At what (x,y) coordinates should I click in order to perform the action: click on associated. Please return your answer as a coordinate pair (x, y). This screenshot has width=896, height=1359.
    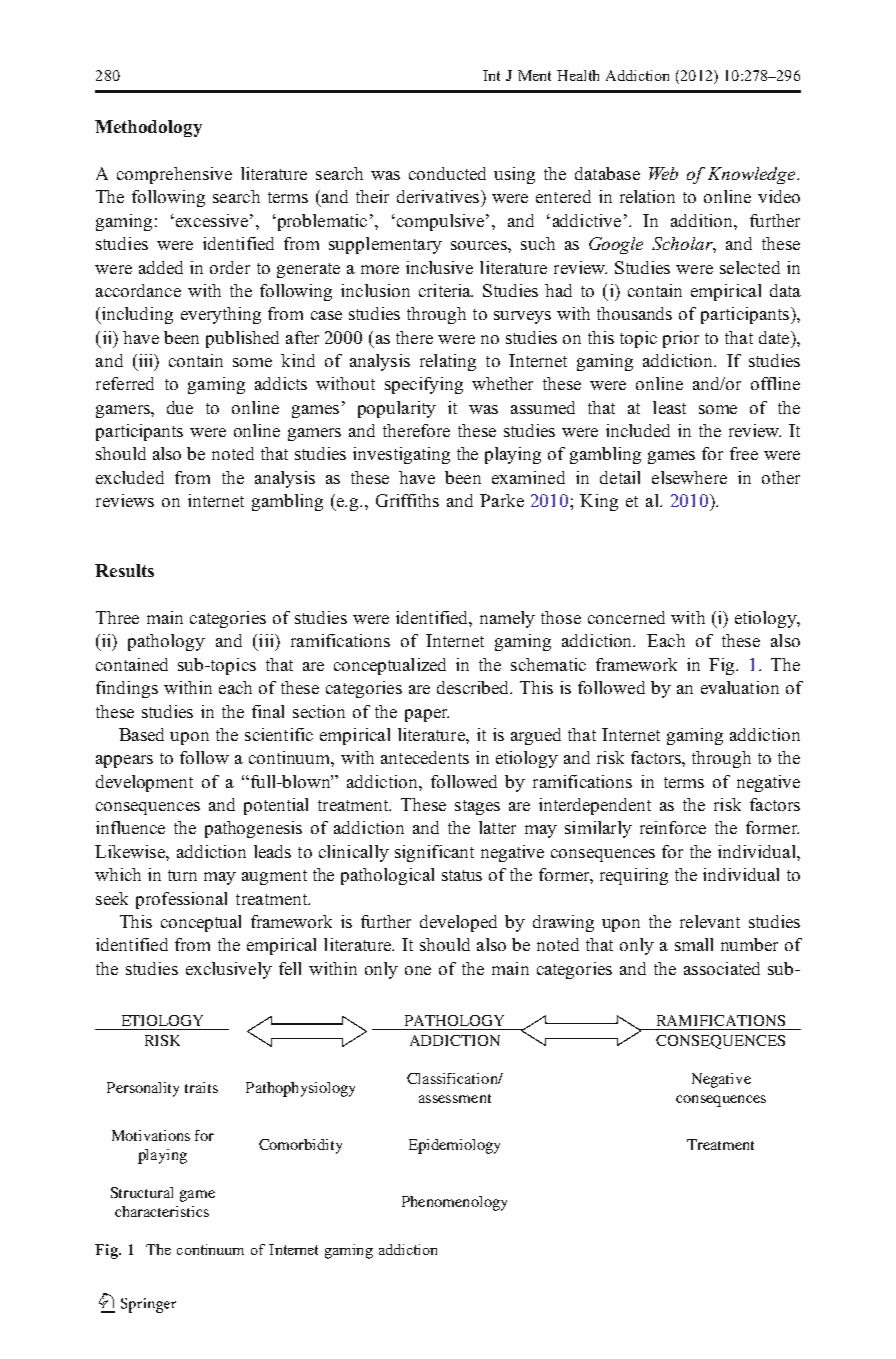
    Looking at the image, I should click on (722, 968).
